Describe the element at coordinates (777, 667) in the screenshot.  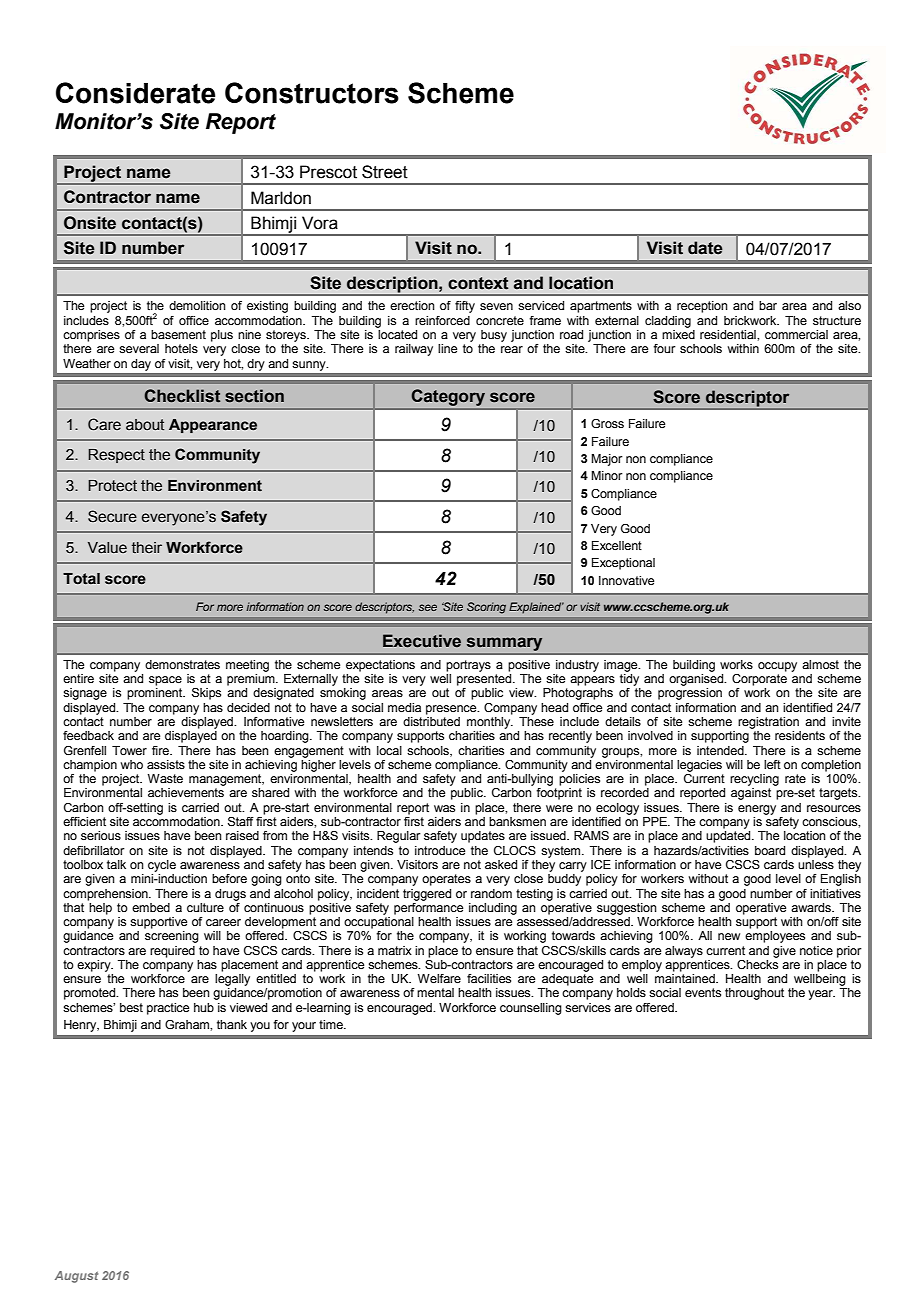
I see `occupy` at that location.
